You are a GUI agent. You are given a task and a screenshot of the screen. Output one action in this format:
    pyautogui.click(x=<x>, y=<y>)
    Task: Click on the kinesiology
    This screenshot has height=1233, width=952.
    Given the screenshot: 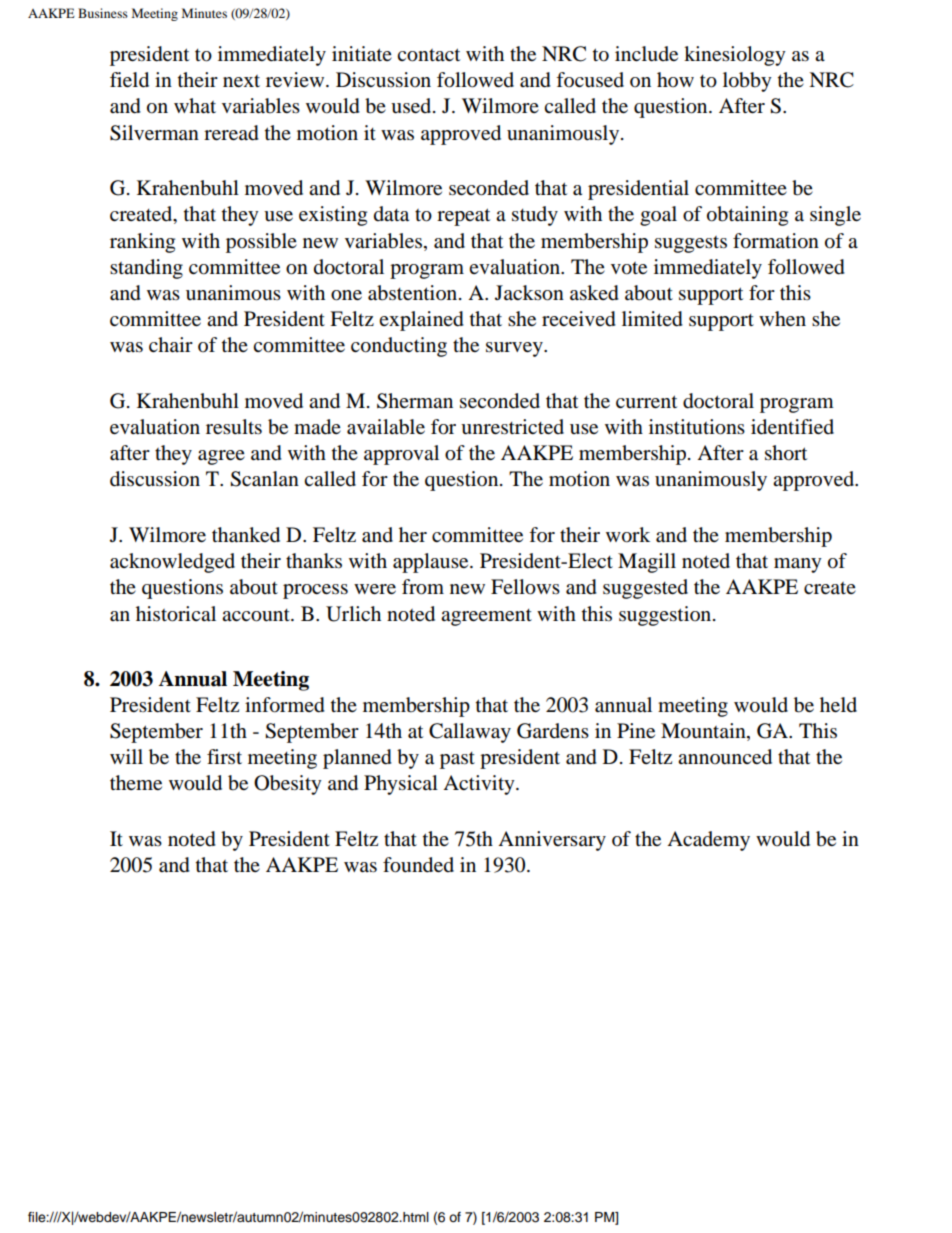 What is the action you would take?
    pyautogui.click(x=735, y=56)
